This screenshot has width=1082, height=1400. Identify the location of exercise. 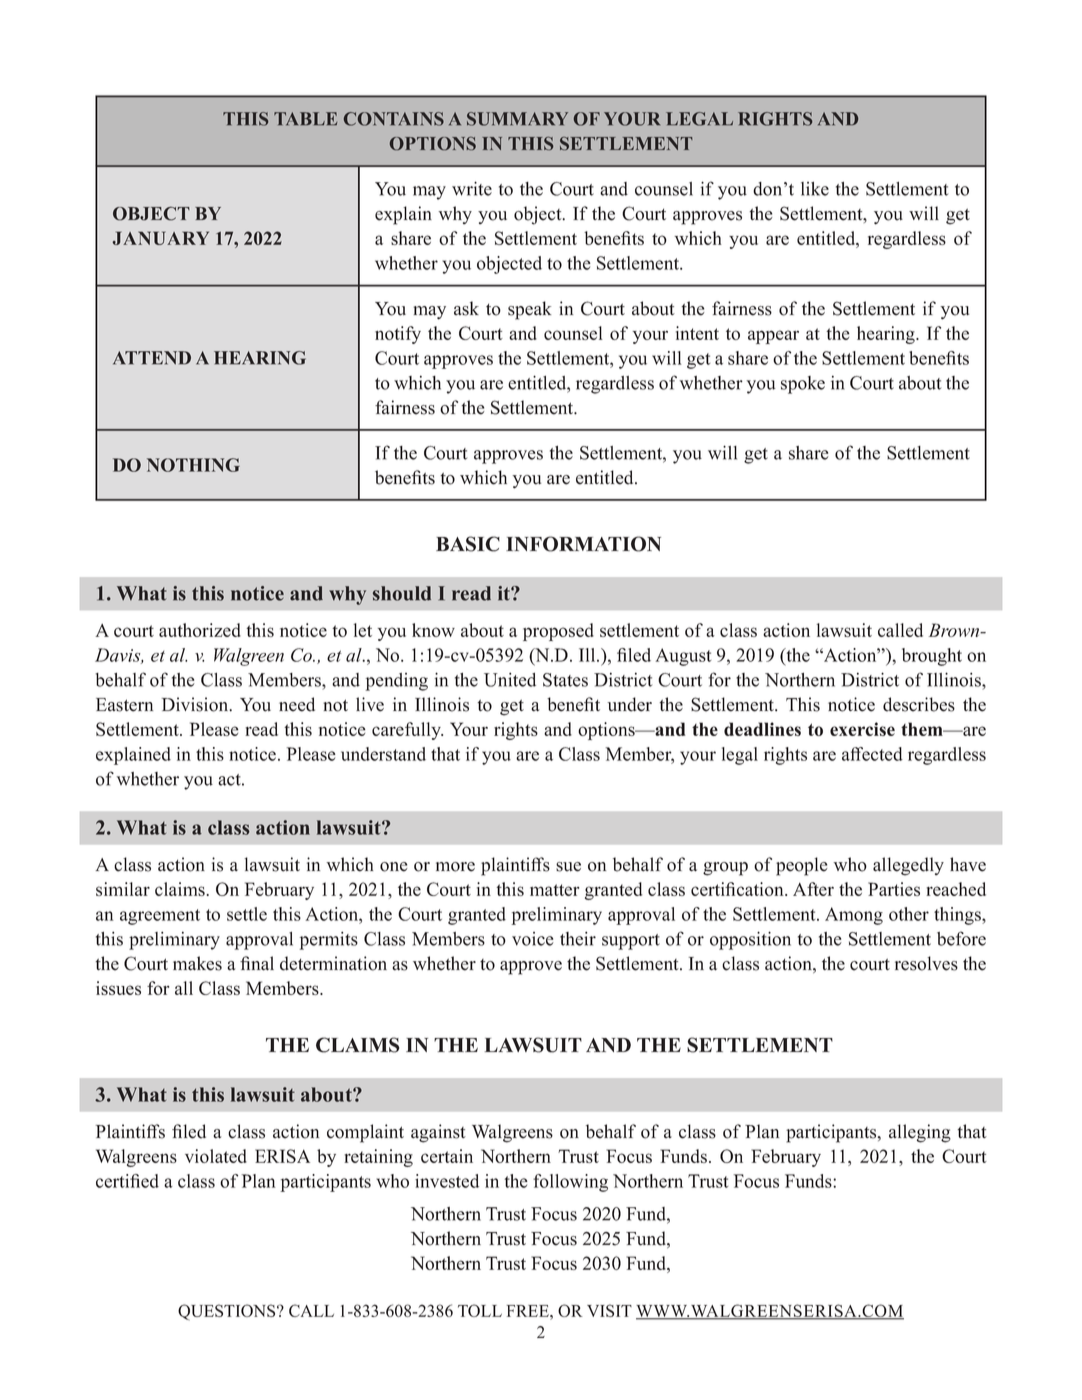
(862, 729).
